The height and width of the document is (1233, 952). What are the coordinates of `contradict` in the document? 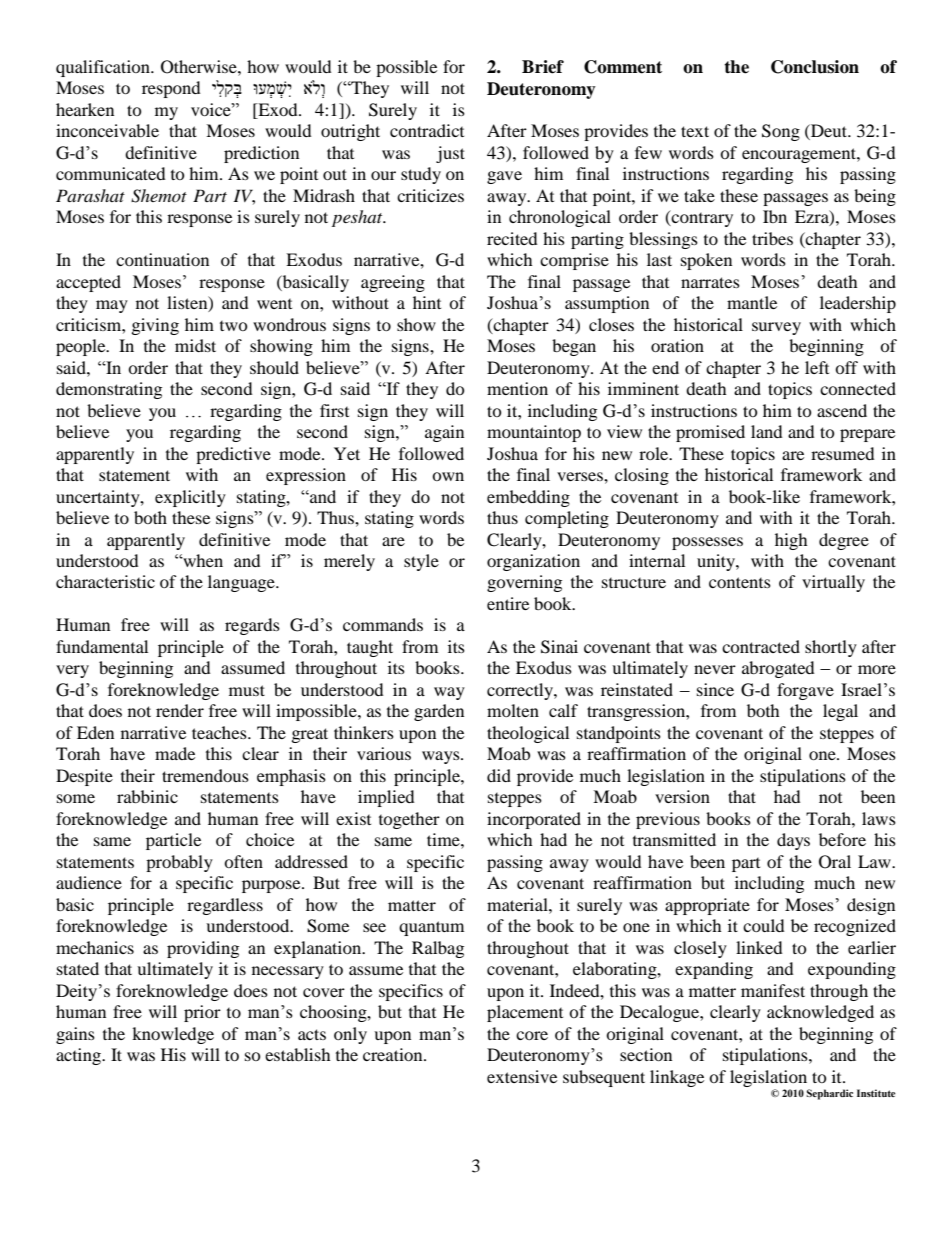 It's located at (427, 130).
